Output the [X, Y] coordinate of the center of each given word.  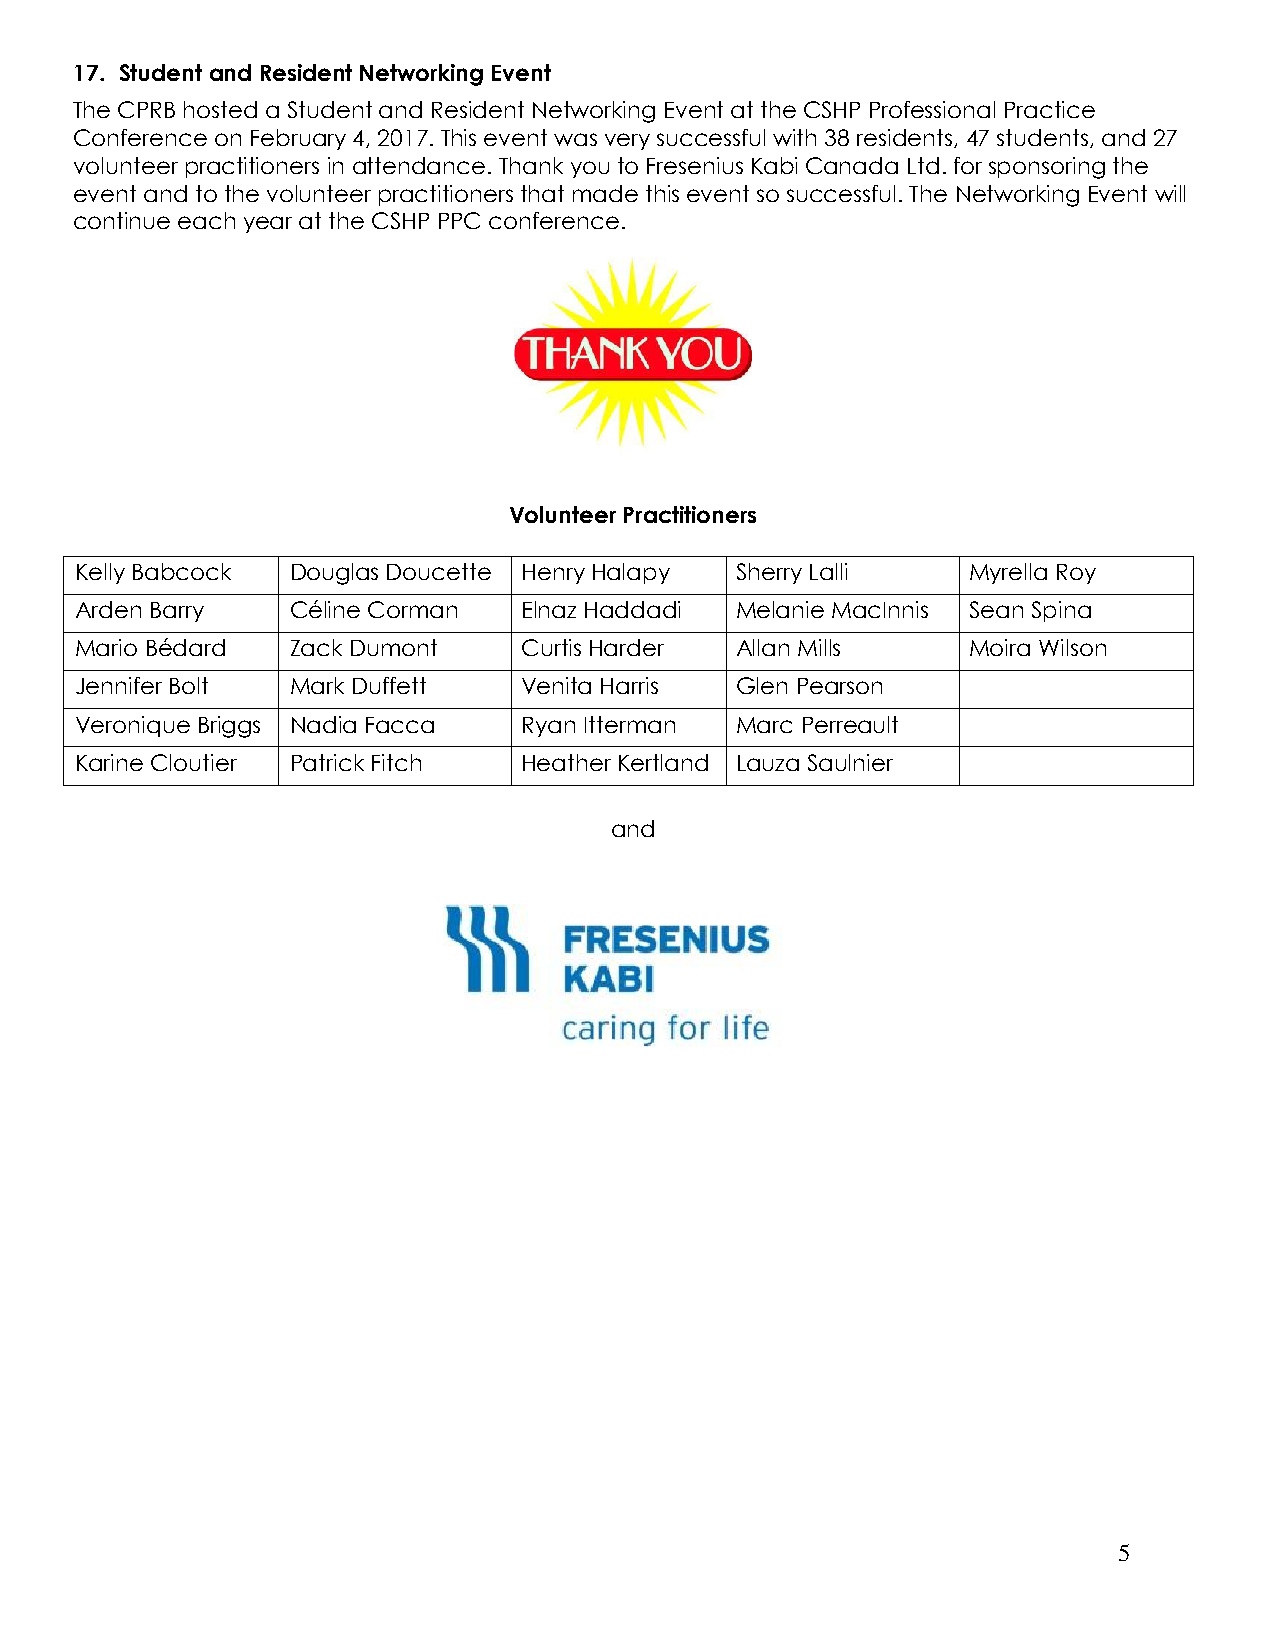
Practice [1050, 109]
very [627, 141]
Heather [567, 762]
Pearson [840, 686]
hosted [220, 109]
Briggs [229, 727]
